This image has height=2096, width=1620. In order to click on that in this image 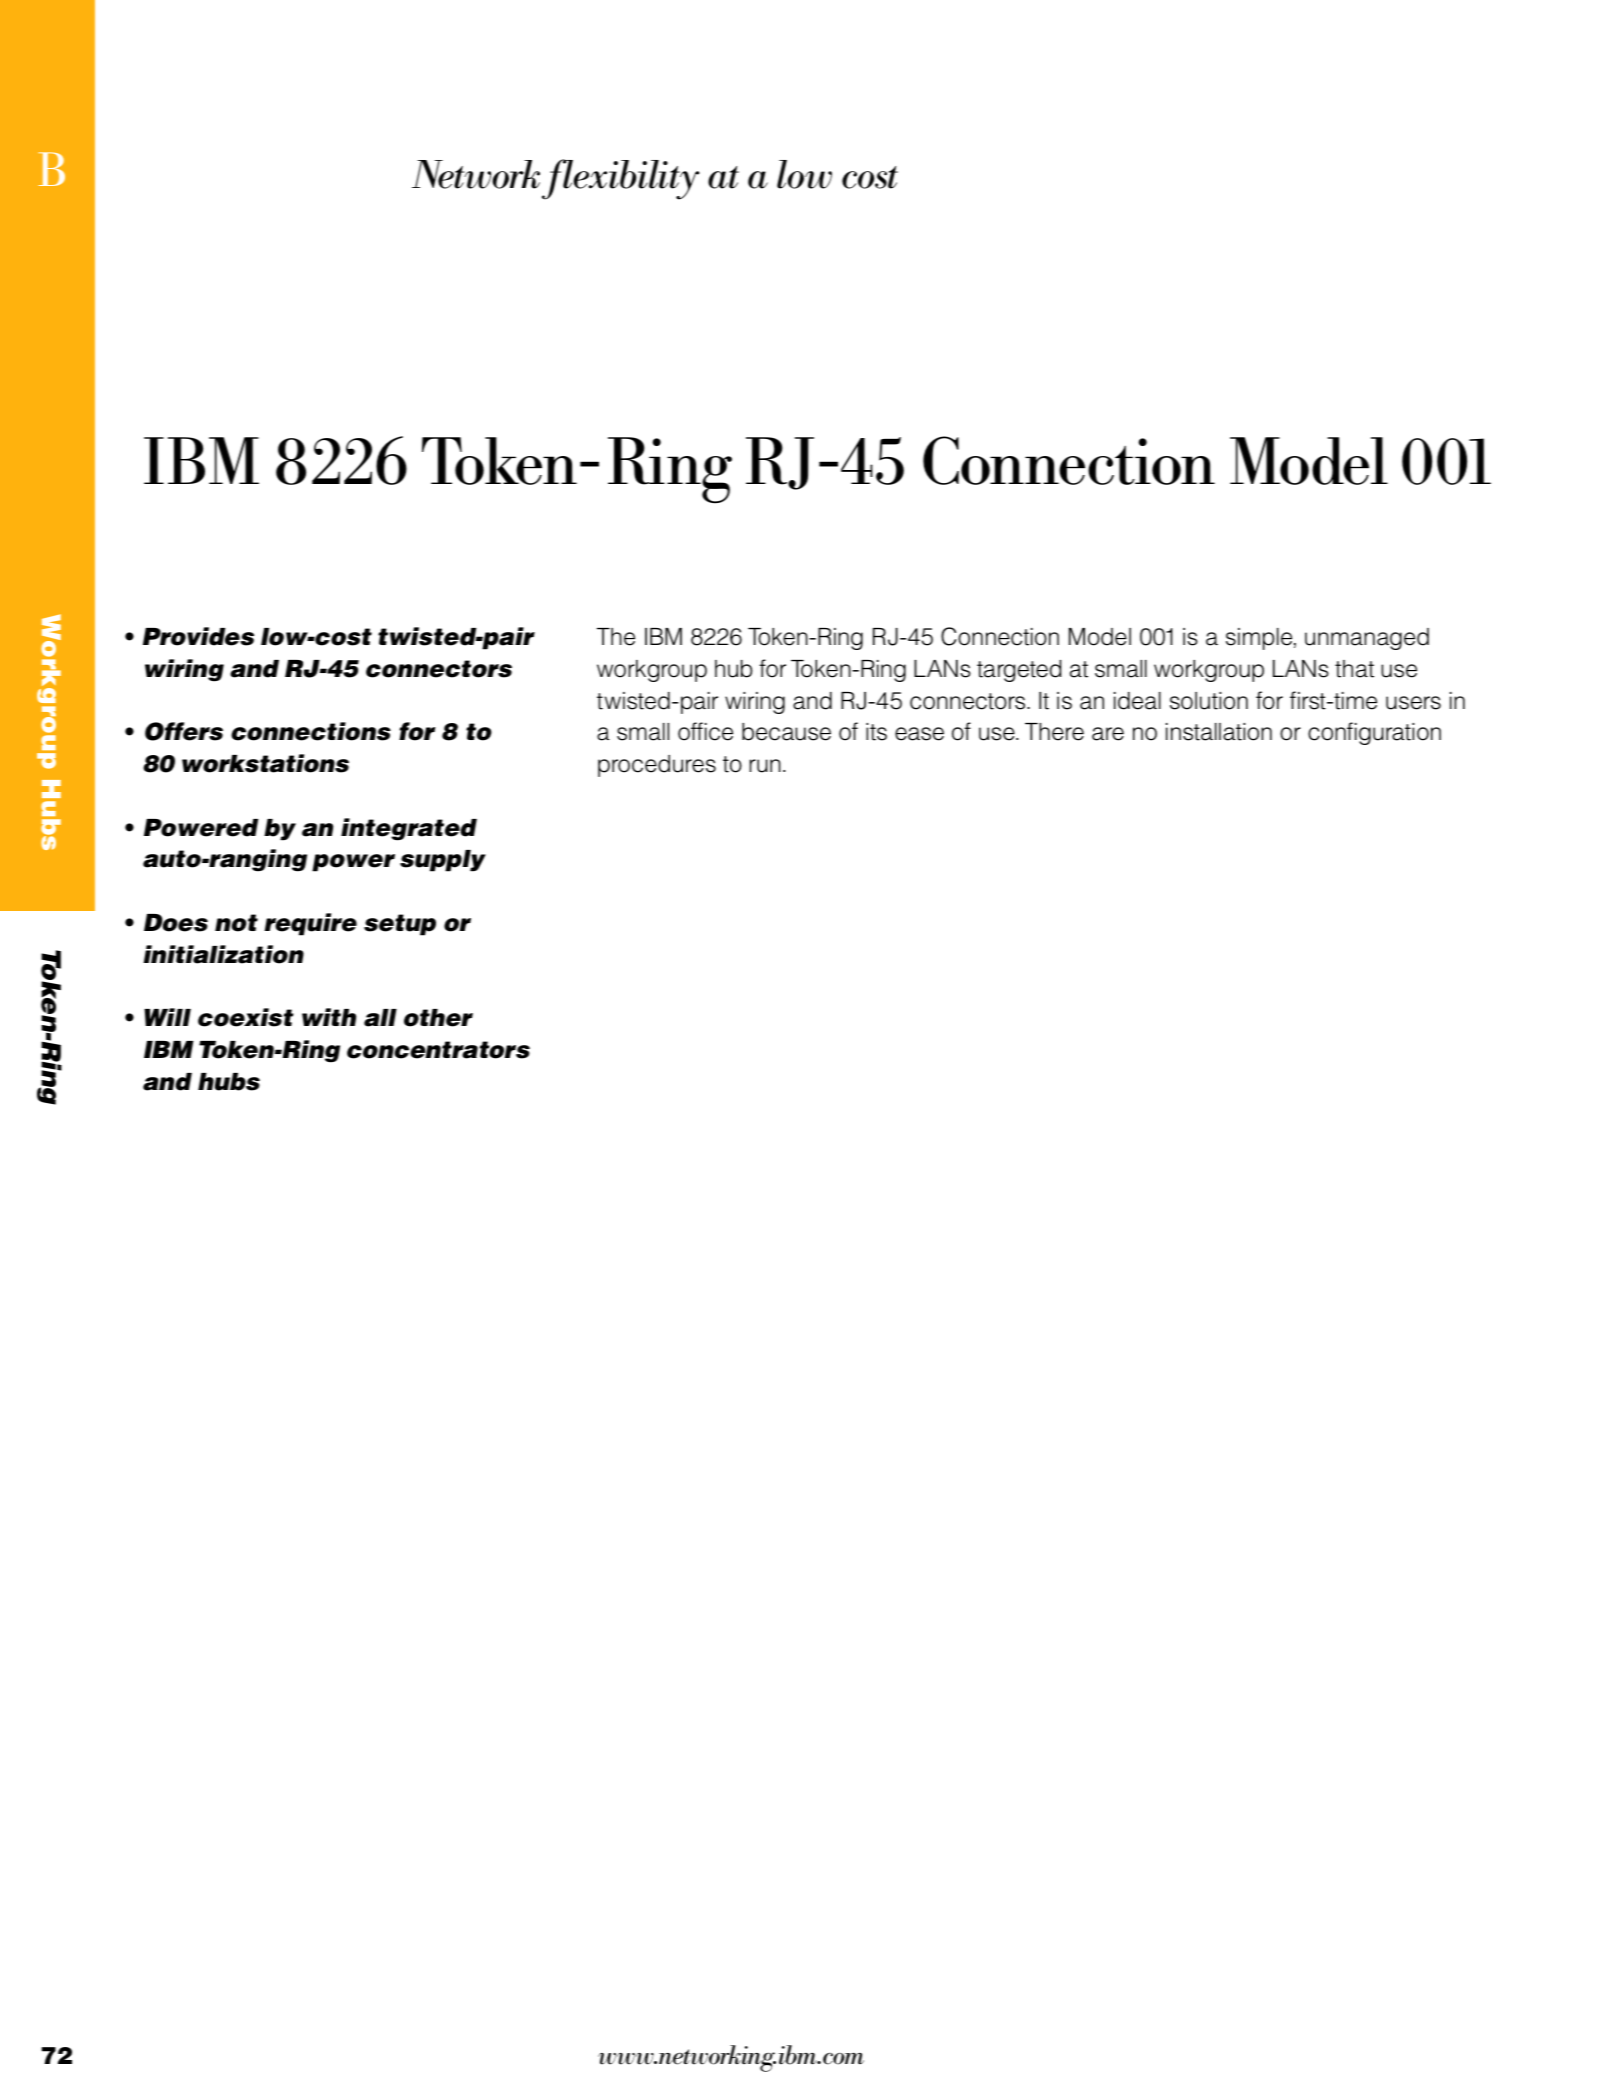, I will do `click(1354, 669)`.
